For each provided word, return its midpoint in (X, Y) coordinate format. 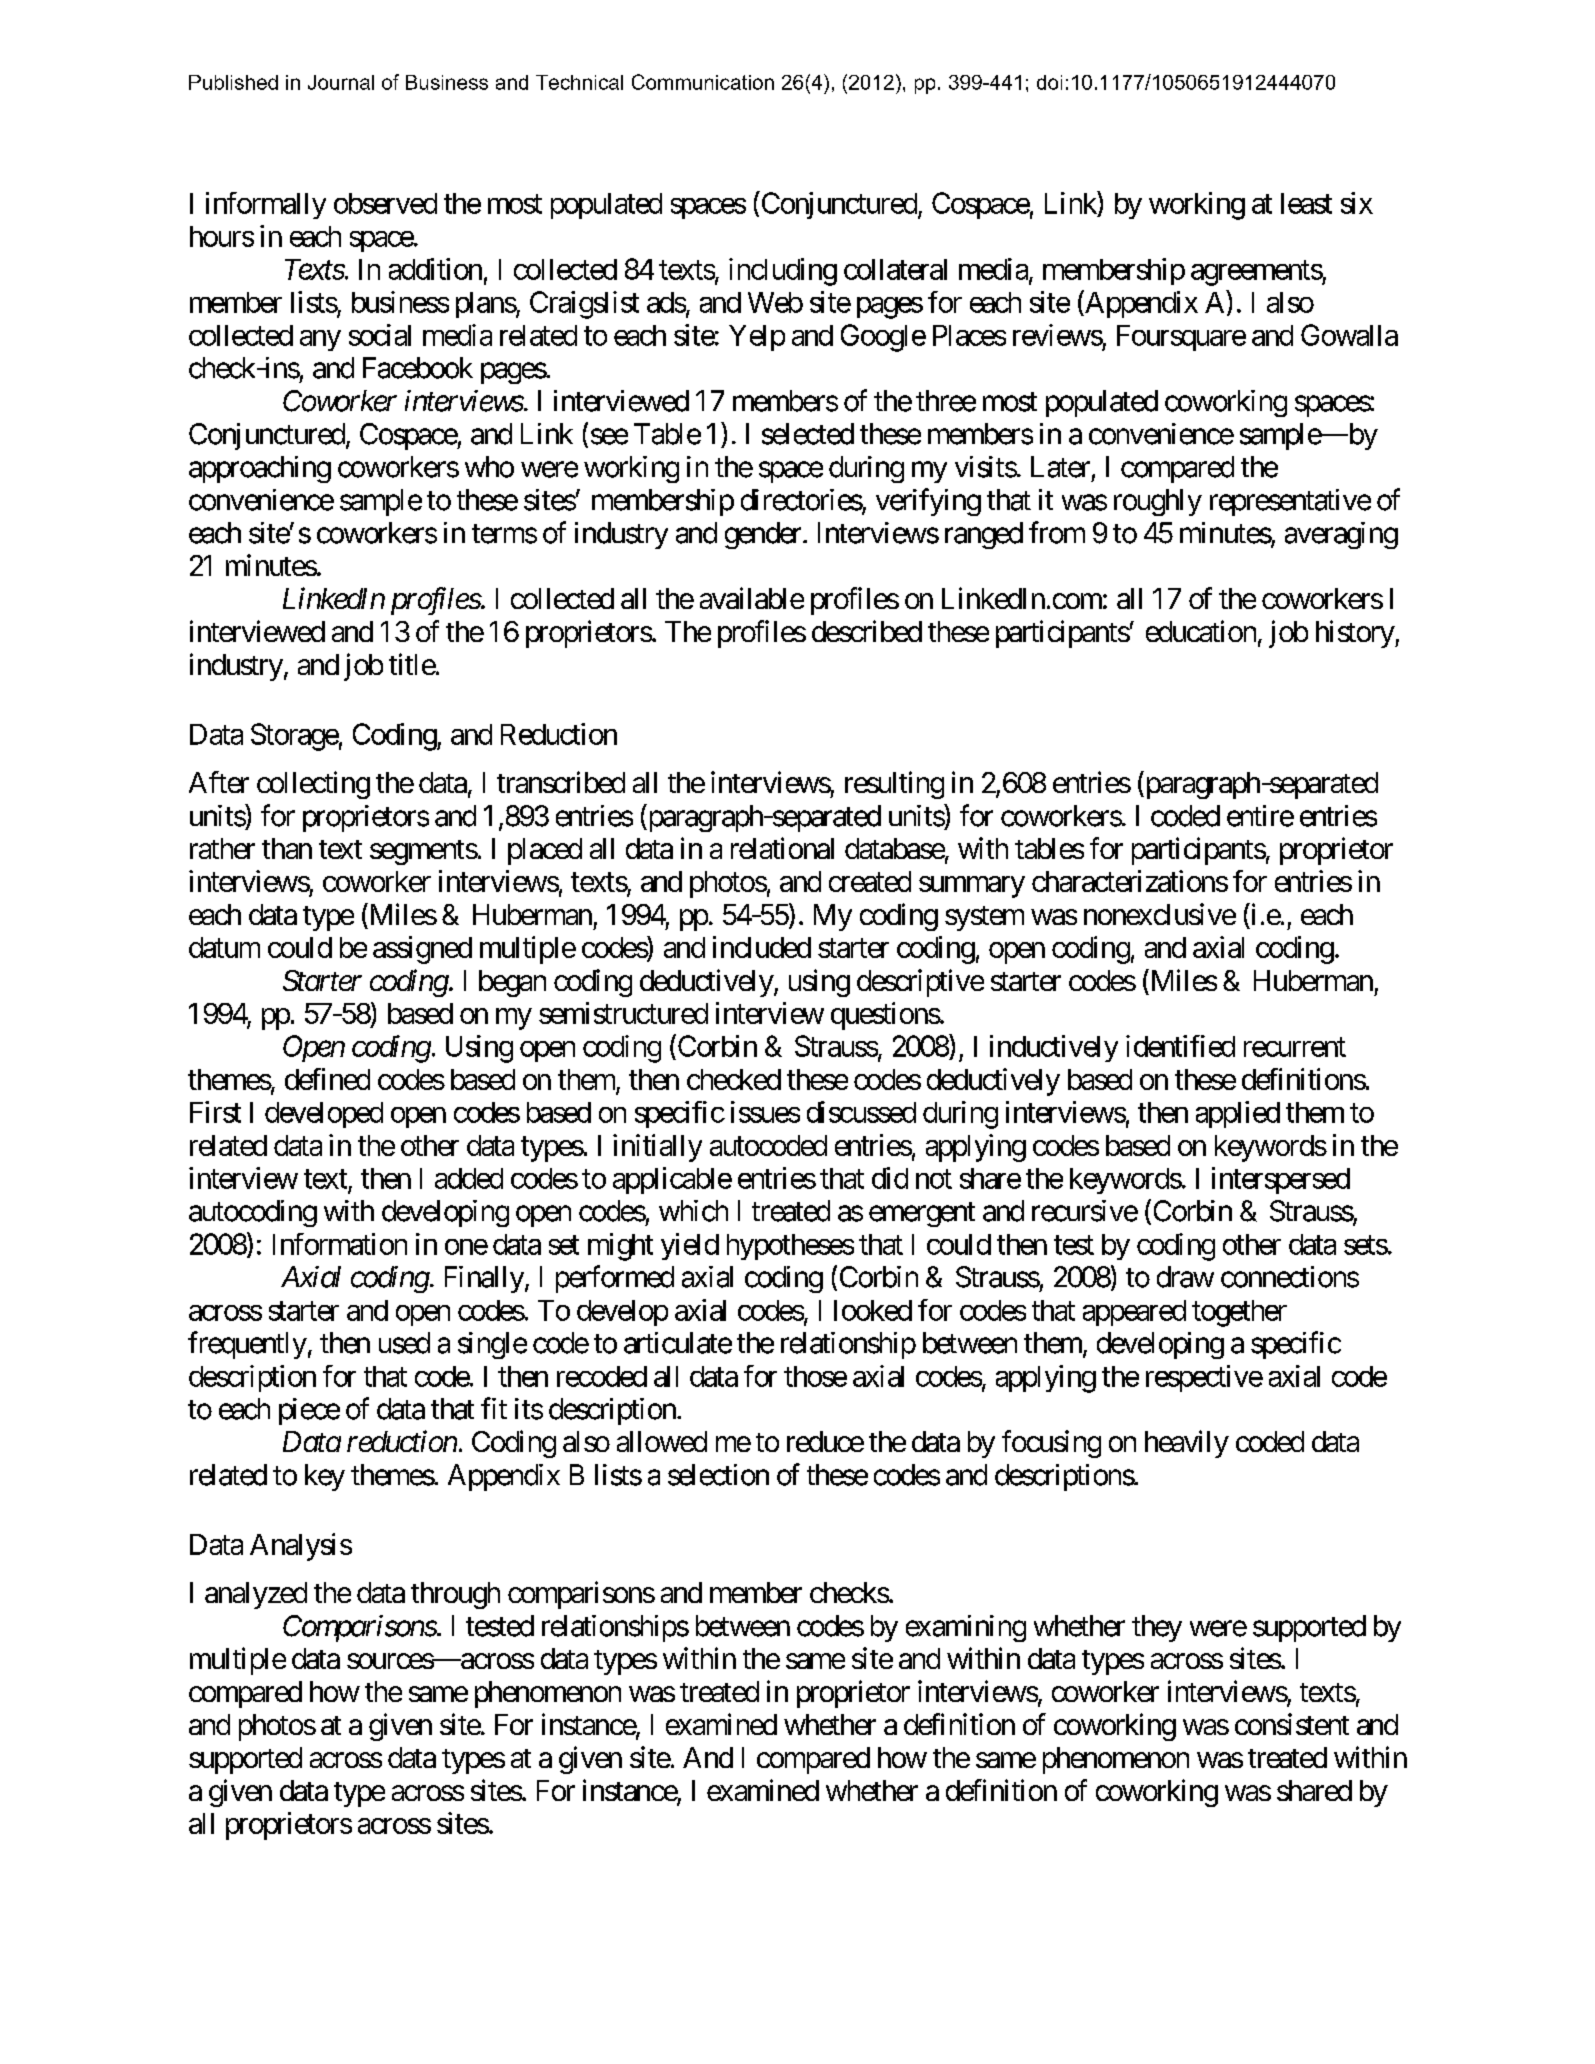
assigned (422, 950)
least (1306, 203)
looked (873, 1310)
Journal (341, 82)
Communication (703, 82)
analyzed (256, 1595)
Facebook (418, 368)
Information (340, 1244)
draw (1185, 1277)
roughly (1158, 502)
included (762, 947)
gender (763, 535)
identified (1180, 1046)
